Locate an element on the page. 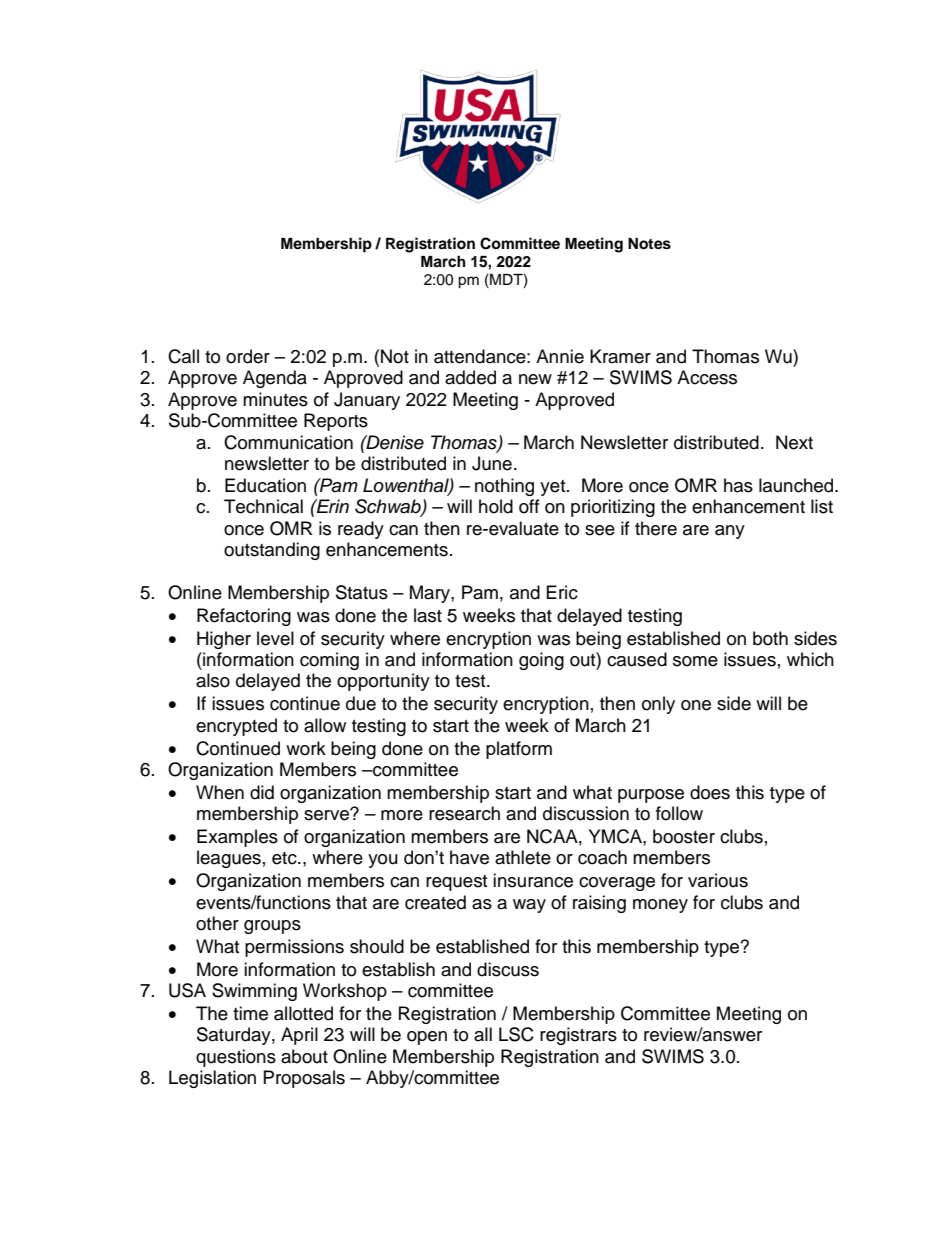 This document has height=1233, width=952. both is located at coordinates (770, 638).
